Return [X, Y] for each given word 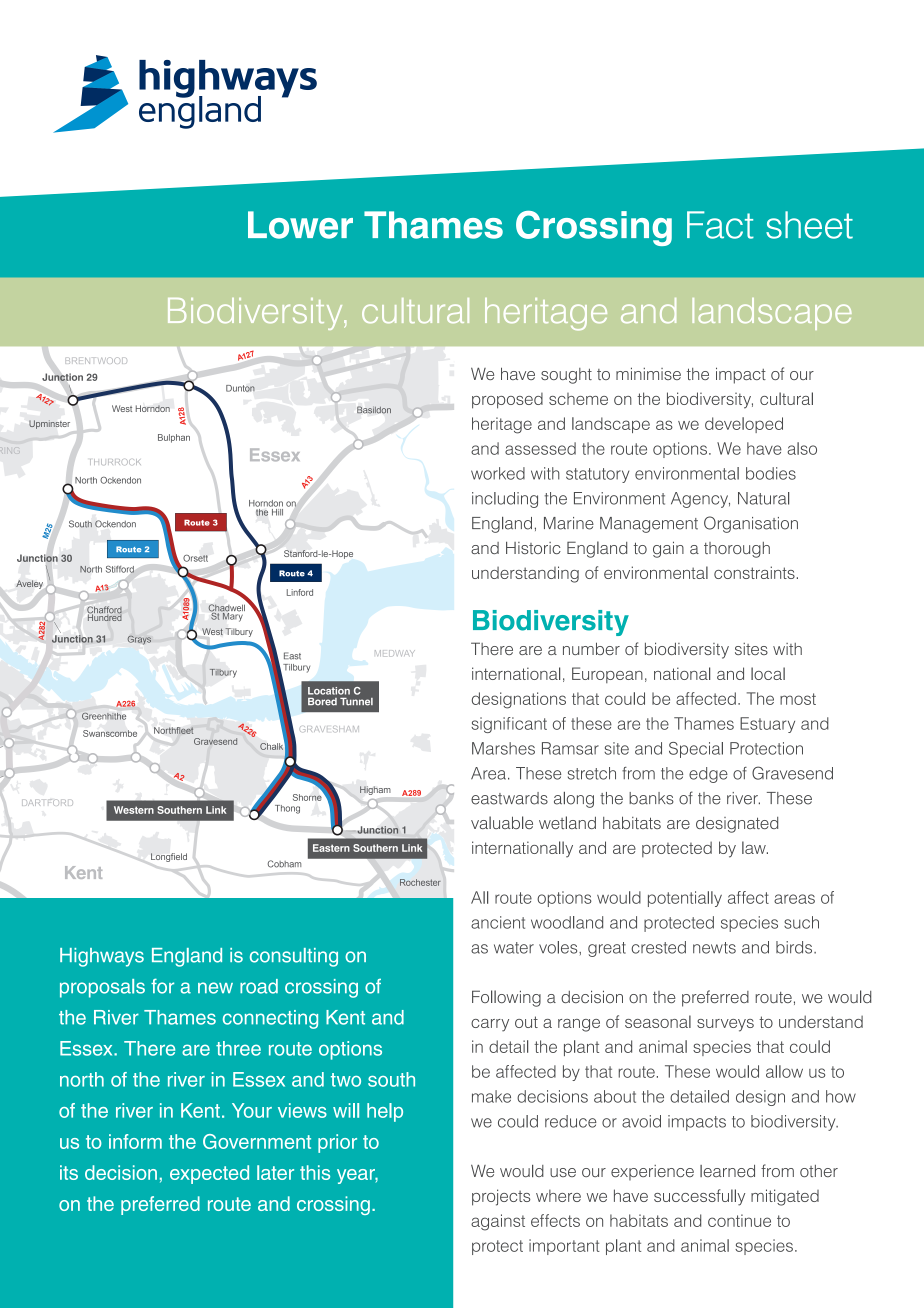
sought [566, 376]
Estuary [767, 725]
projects [501, 1197]
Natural [763, 498]
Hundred [105, 616]
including [505, 500]
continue [739, 1220]
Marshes [503, 748]
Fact [720, 225]
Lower [300, 225]
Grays [139, 640]
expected [209, 1174]
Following [506, 998]
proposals [102, 988]
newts [714, 948]
